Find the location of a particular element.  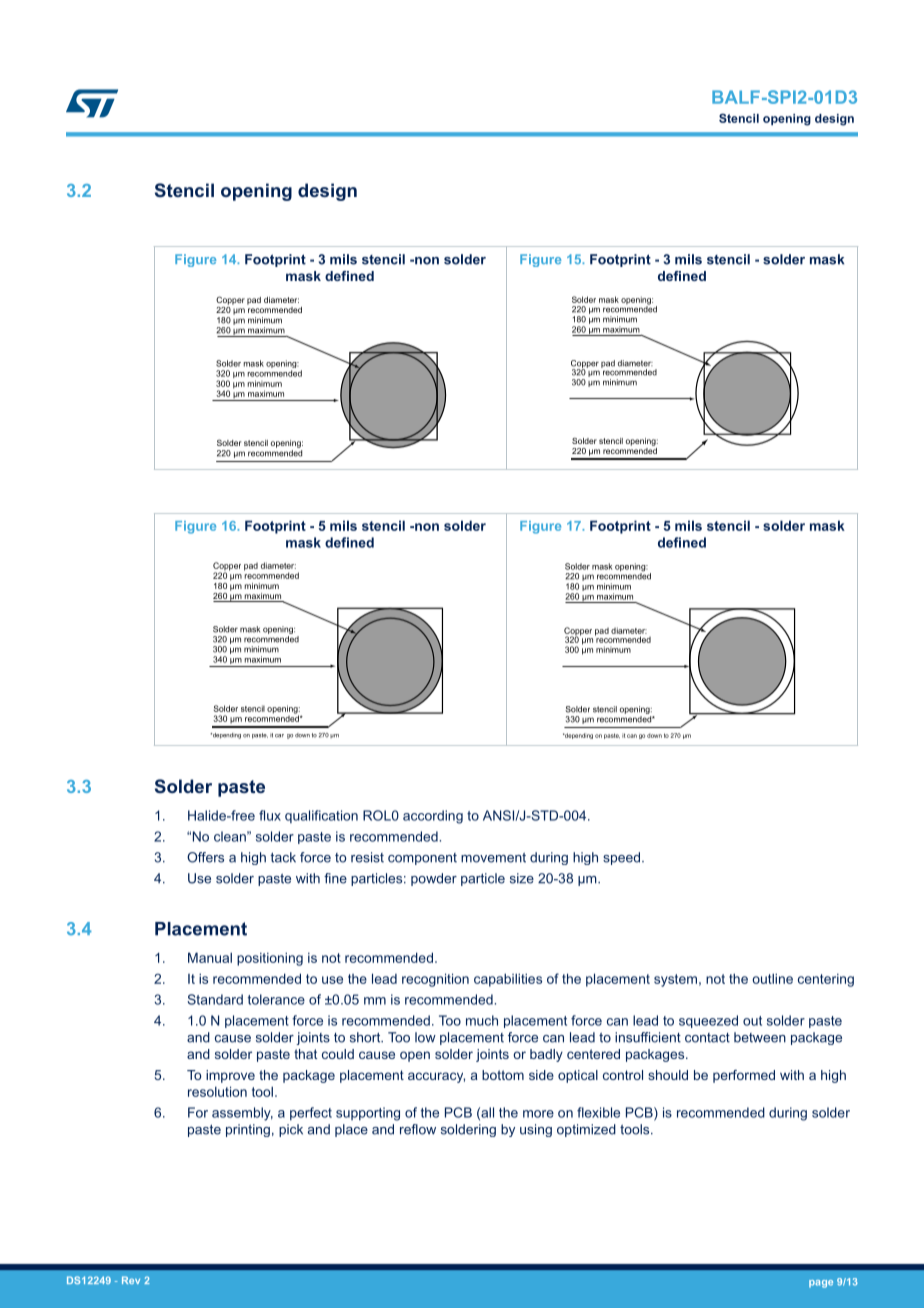

capabilities is located at coordinates (508, 980).
